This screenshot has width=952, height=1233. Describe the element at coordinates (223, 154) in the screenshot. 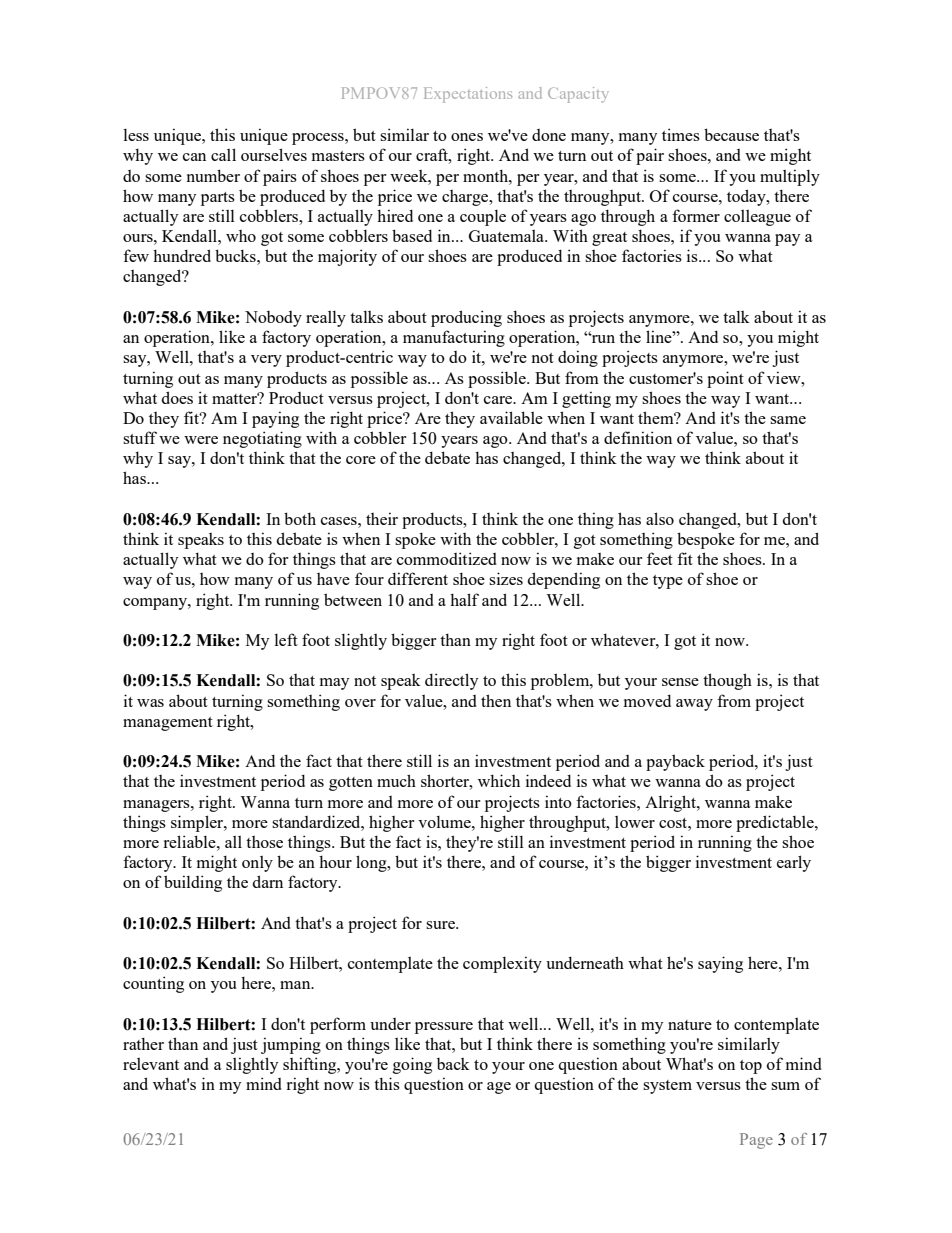

I see `call` at that location.
